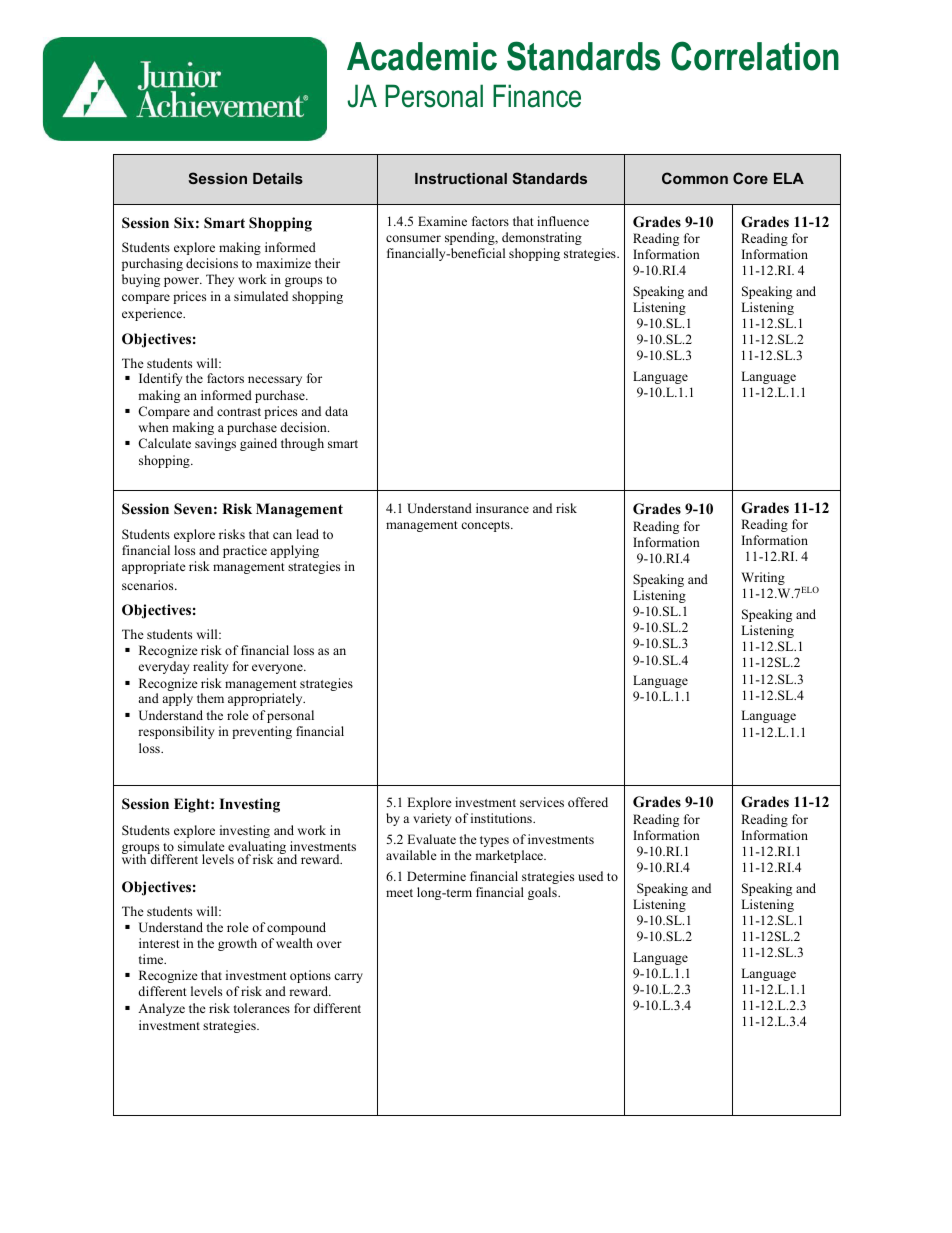 Image resolution: width=952 pixels, height=1233 pixels. I want to click on consumer, so click(413, 238).
